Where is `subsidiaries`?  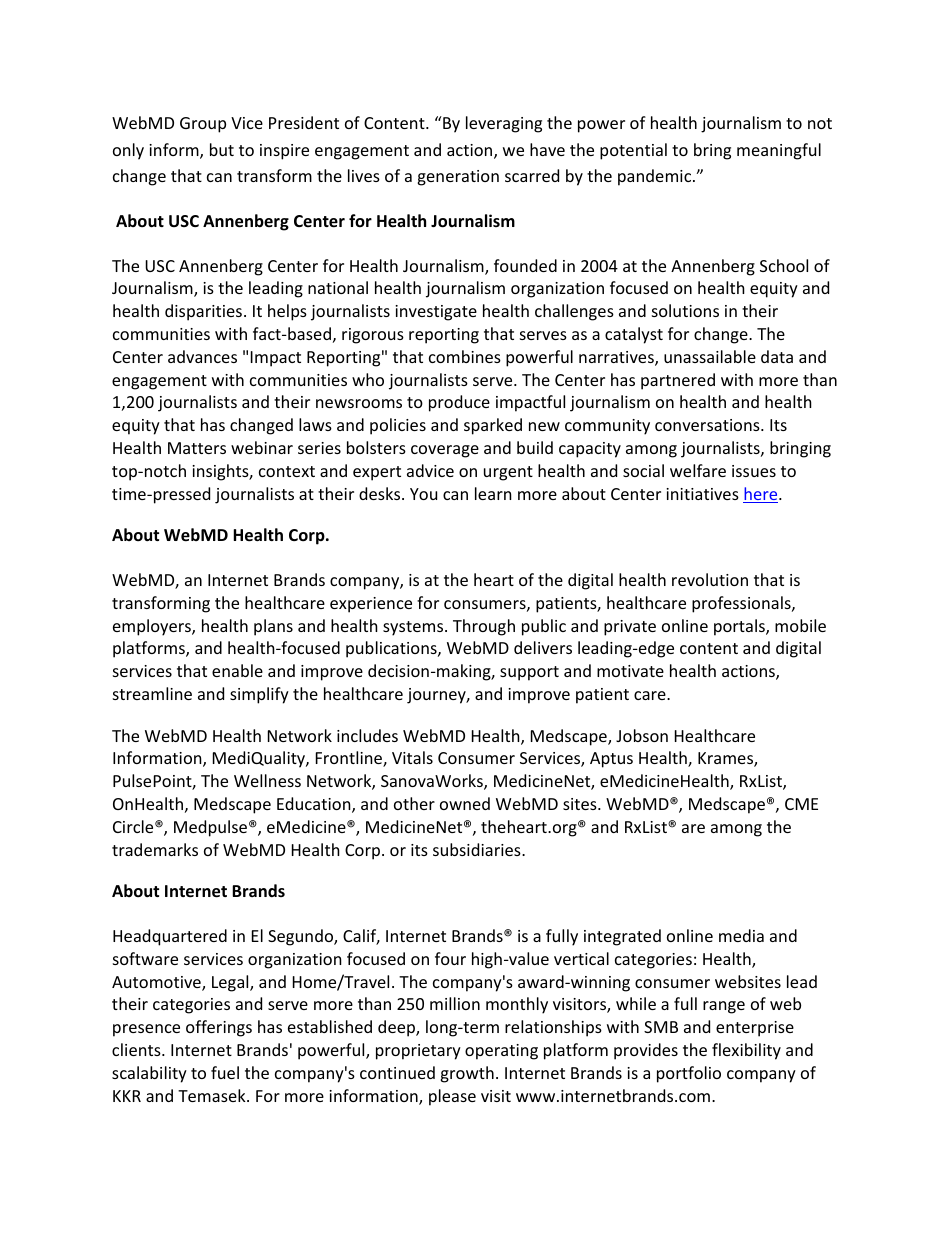 subsidiaries is located at coordinates (478, 849).
